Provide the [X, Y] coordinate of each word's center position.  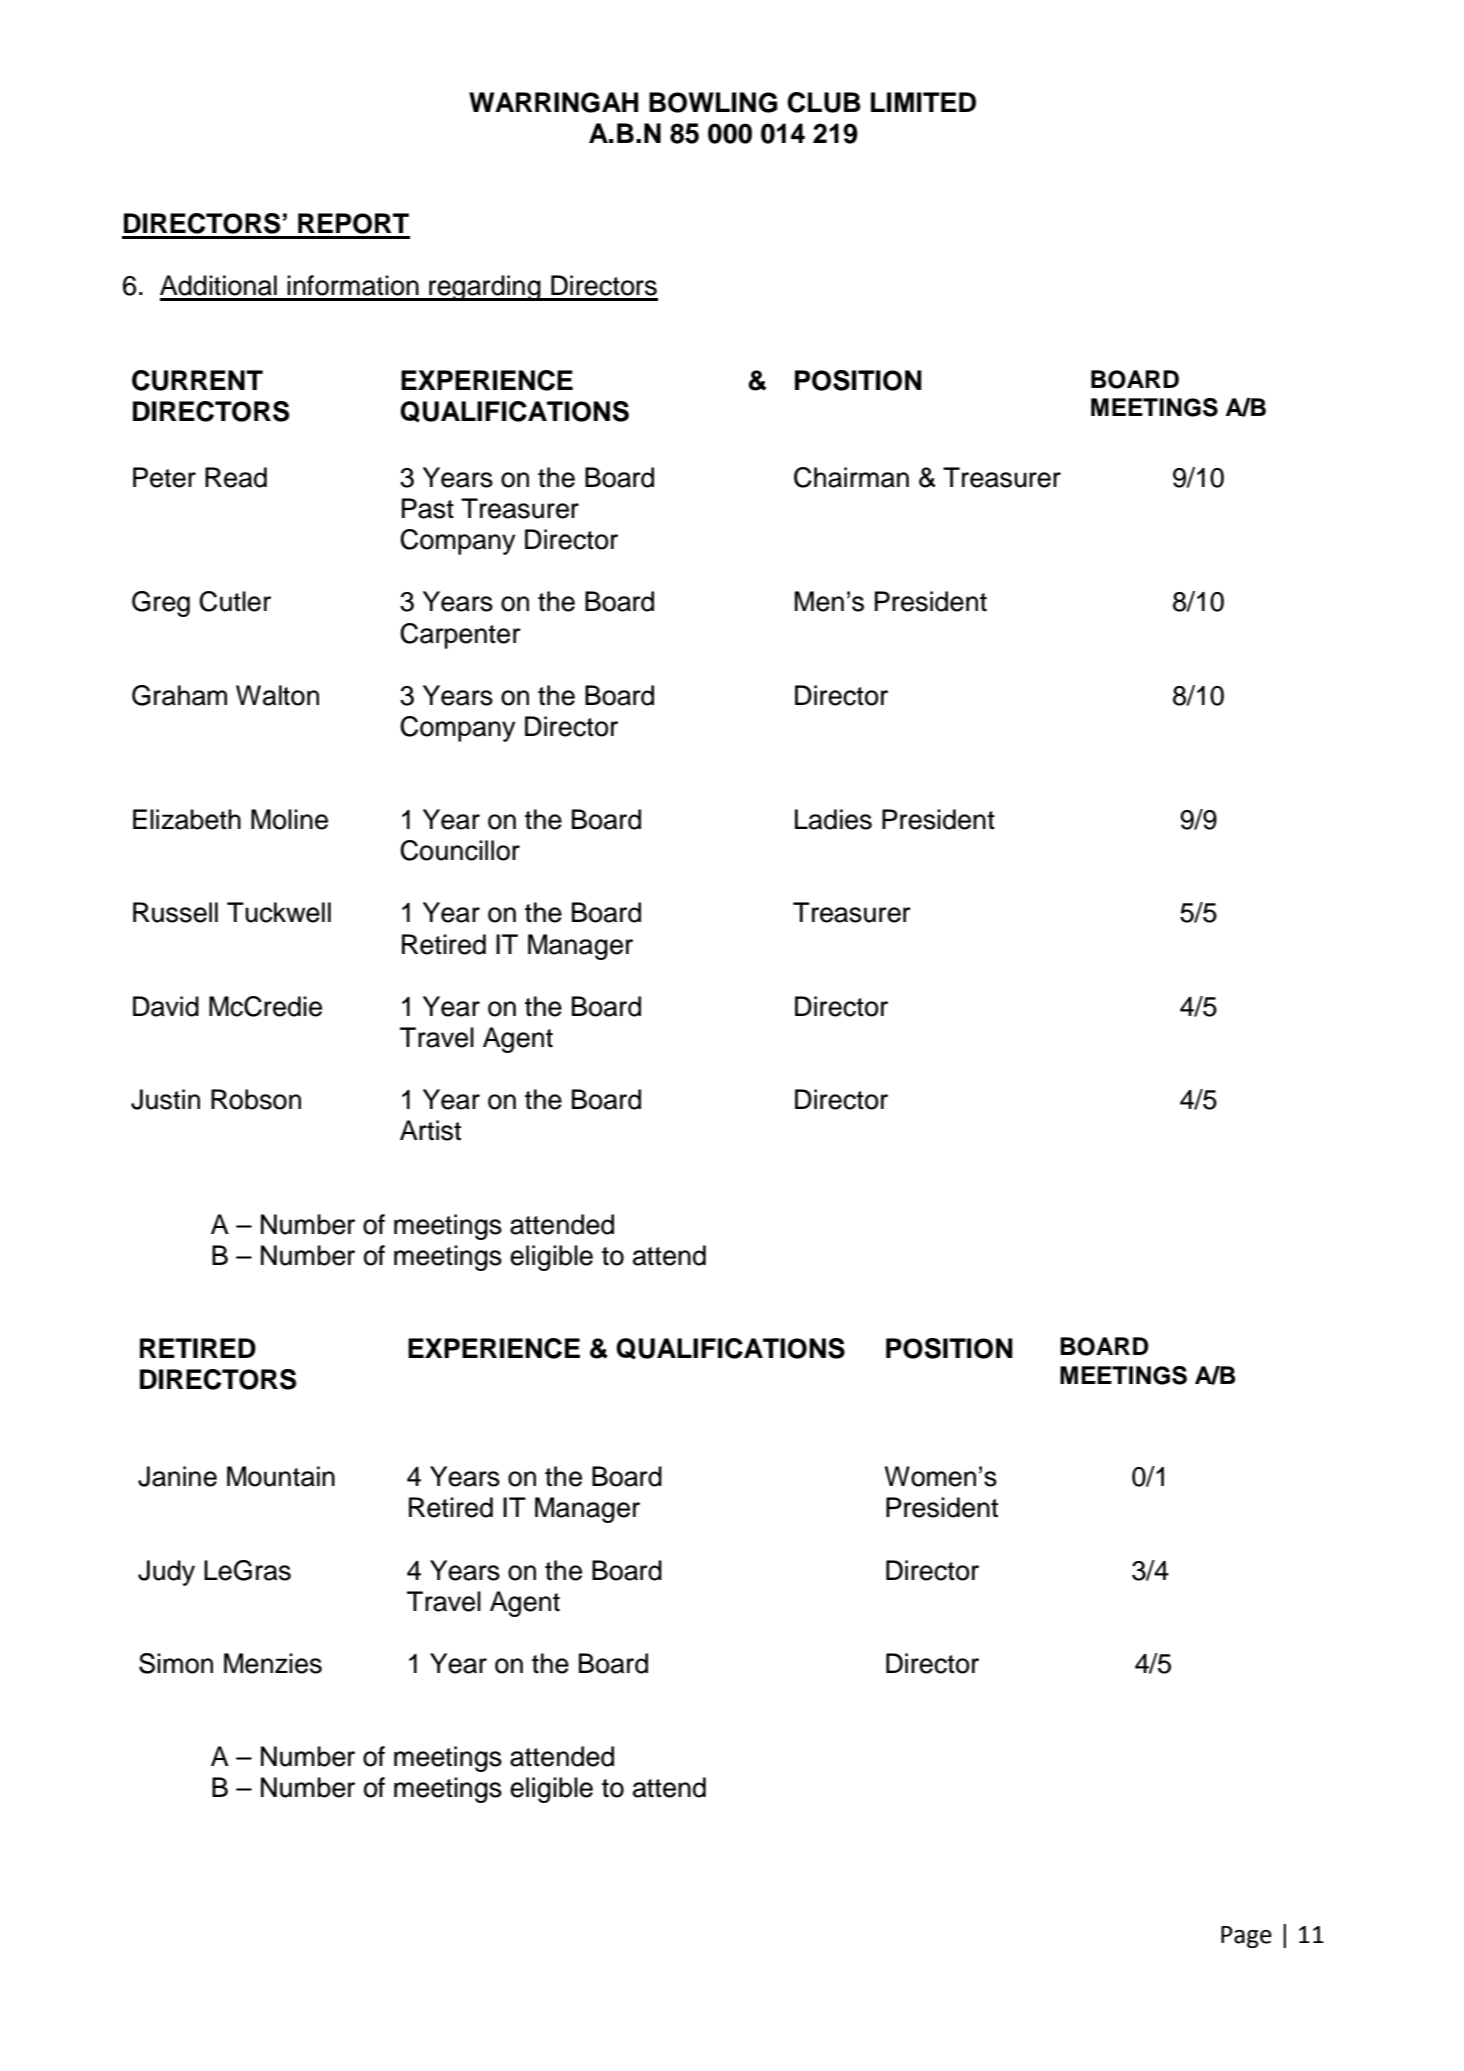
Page [1246, 1937]
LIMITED [923, 102]
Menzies [273, 1663]
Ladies [833, 819]
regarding [485, 288]
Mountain [281, 1476]
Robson [256, 1099]
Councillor [460, 850]
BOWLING [713, 102]
